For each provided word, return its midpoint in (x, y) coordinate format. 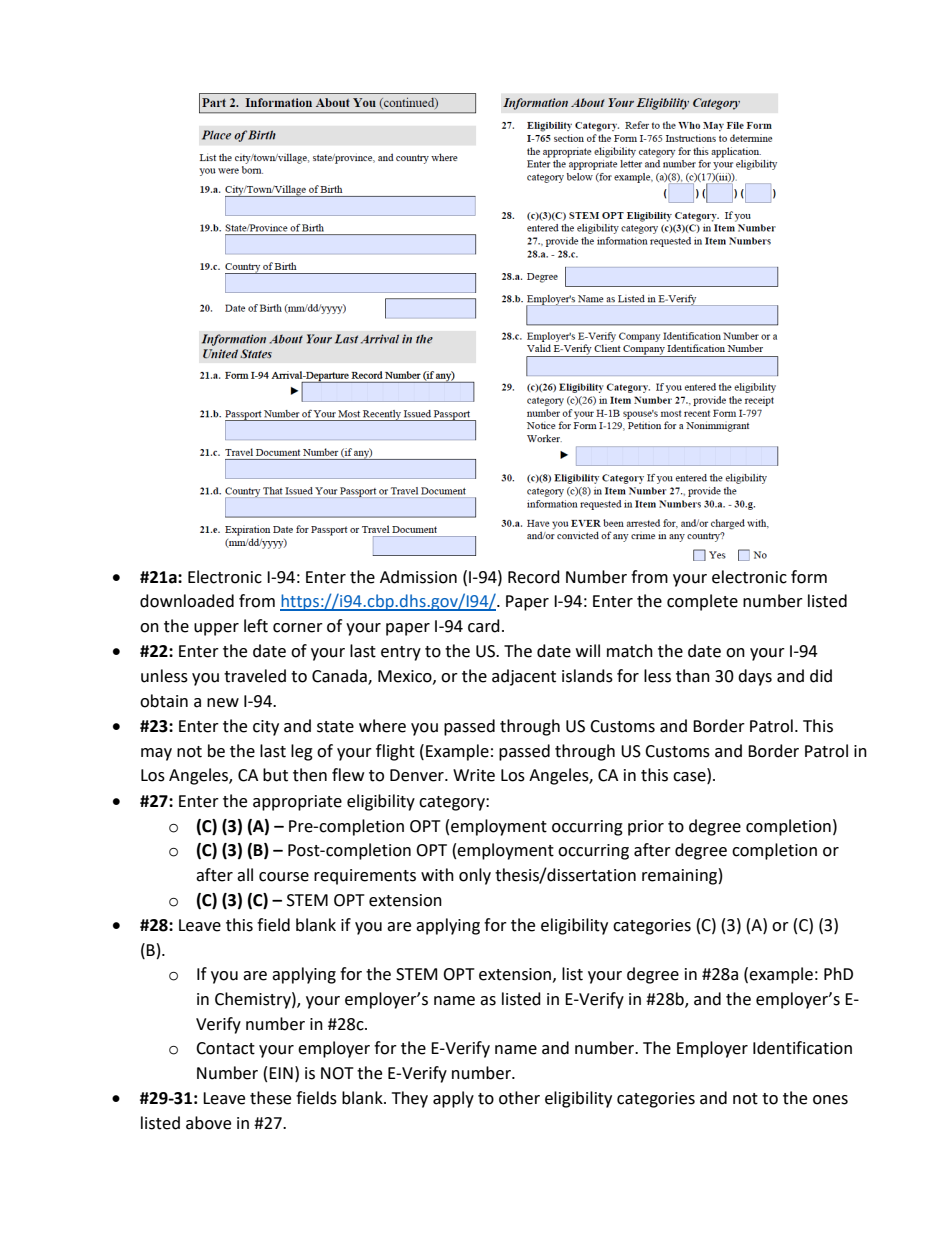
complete (702, 602)
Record (534, 577)
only (475, 876)
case (690, 778)
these (270, 1098)
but (275, 775)
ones (830, 1100)
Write (474, 775)
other (519, 1098)
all (245, 875)
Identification (802, 1048)
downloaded (187, 601)
